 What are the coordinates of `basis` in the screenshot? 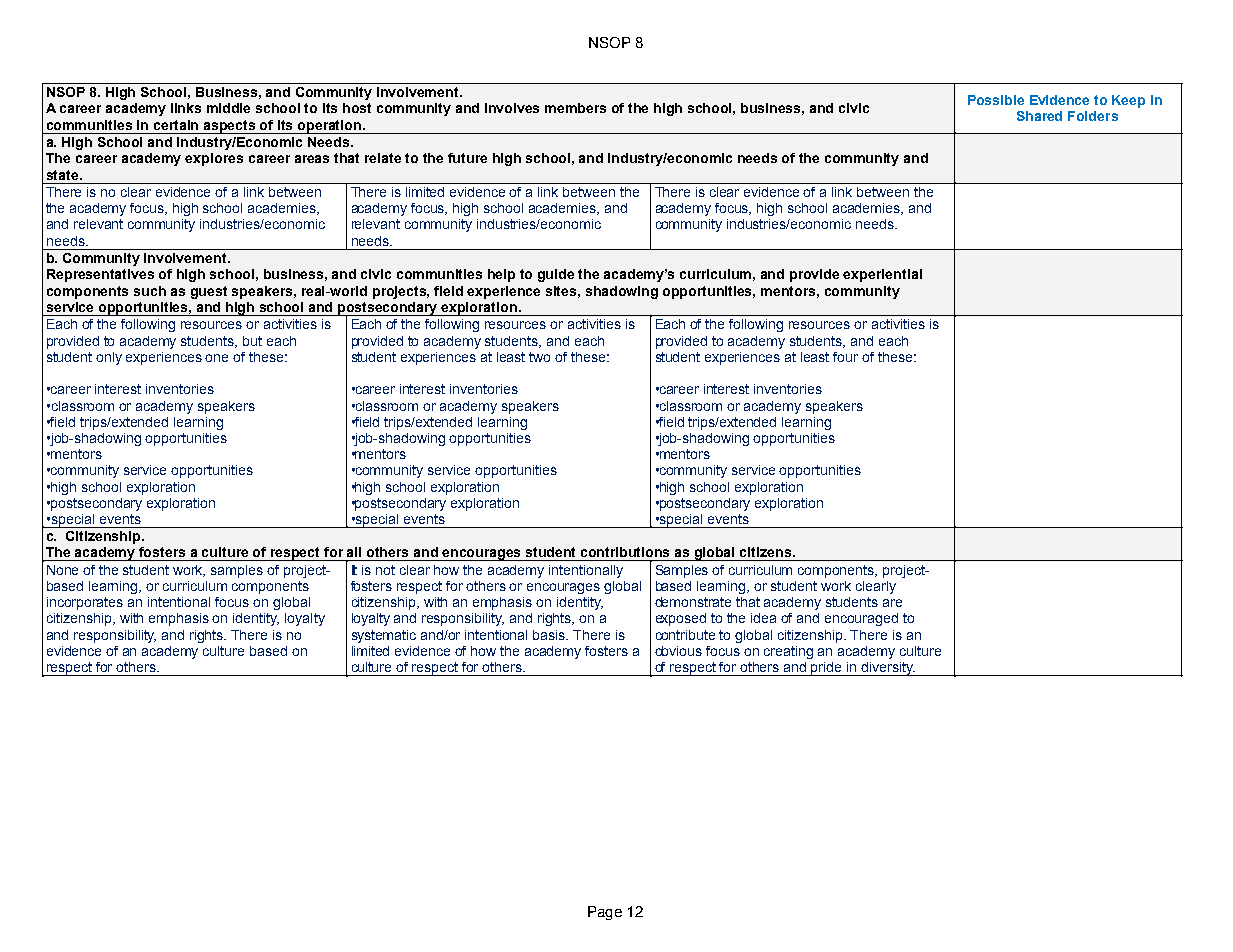 It's located at (550, 635).
